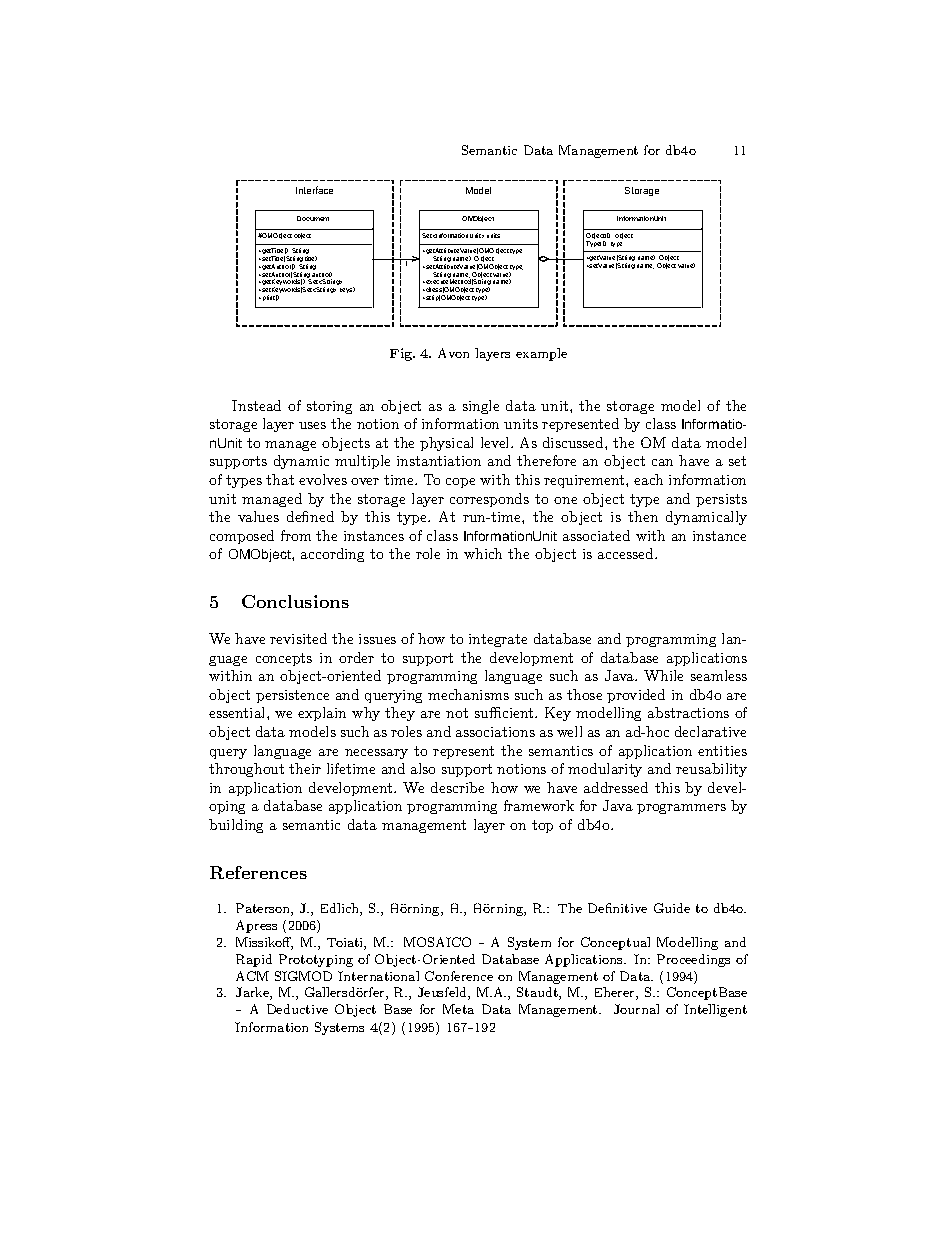 The height and width of the screenshot is (1233, 952). What do you see at coordinates (280, 479) in the screenshot?
I see `that` at bounding box center [280, 479].
